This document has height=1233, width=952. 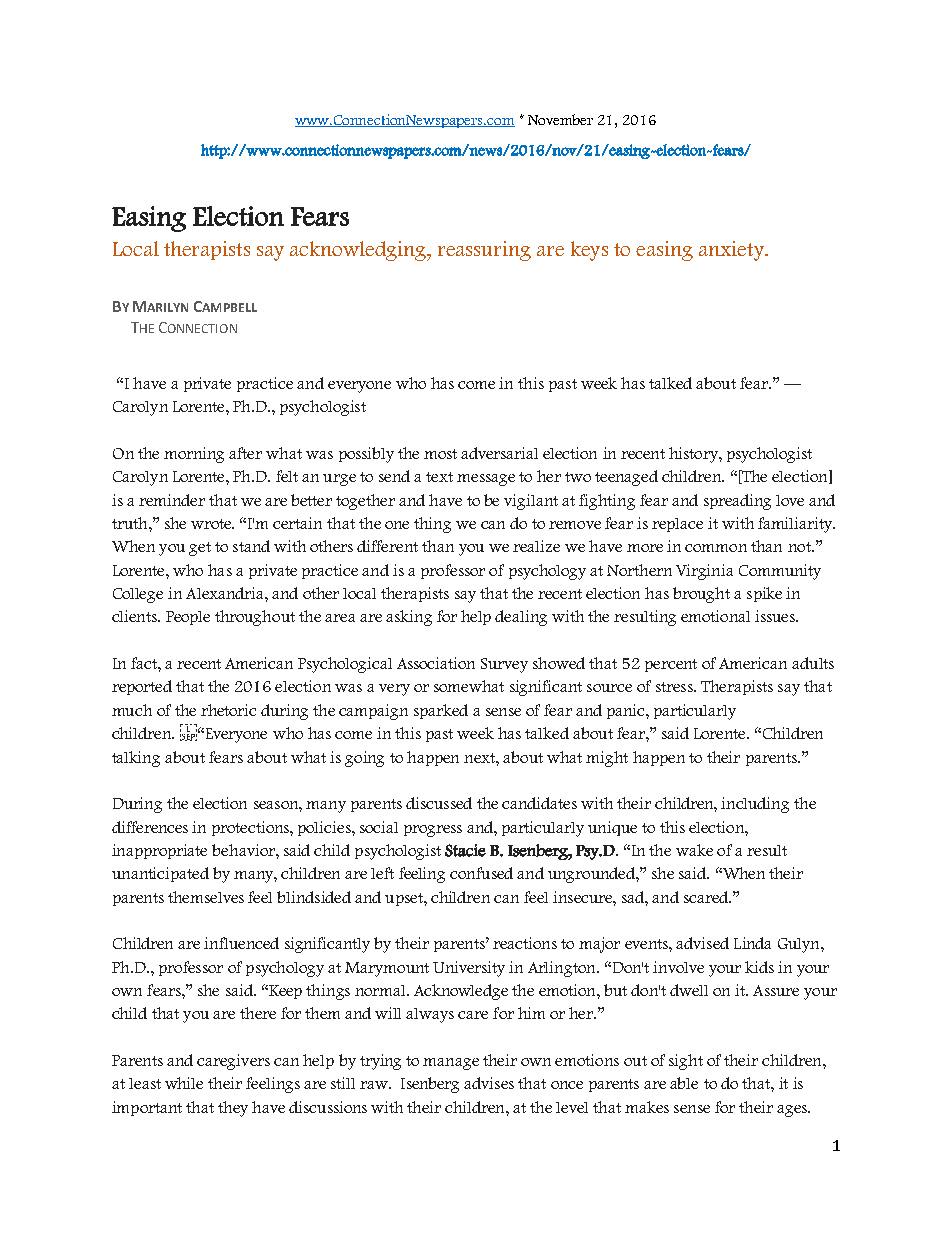 I want to click on People, so click(x=188, y=618).
